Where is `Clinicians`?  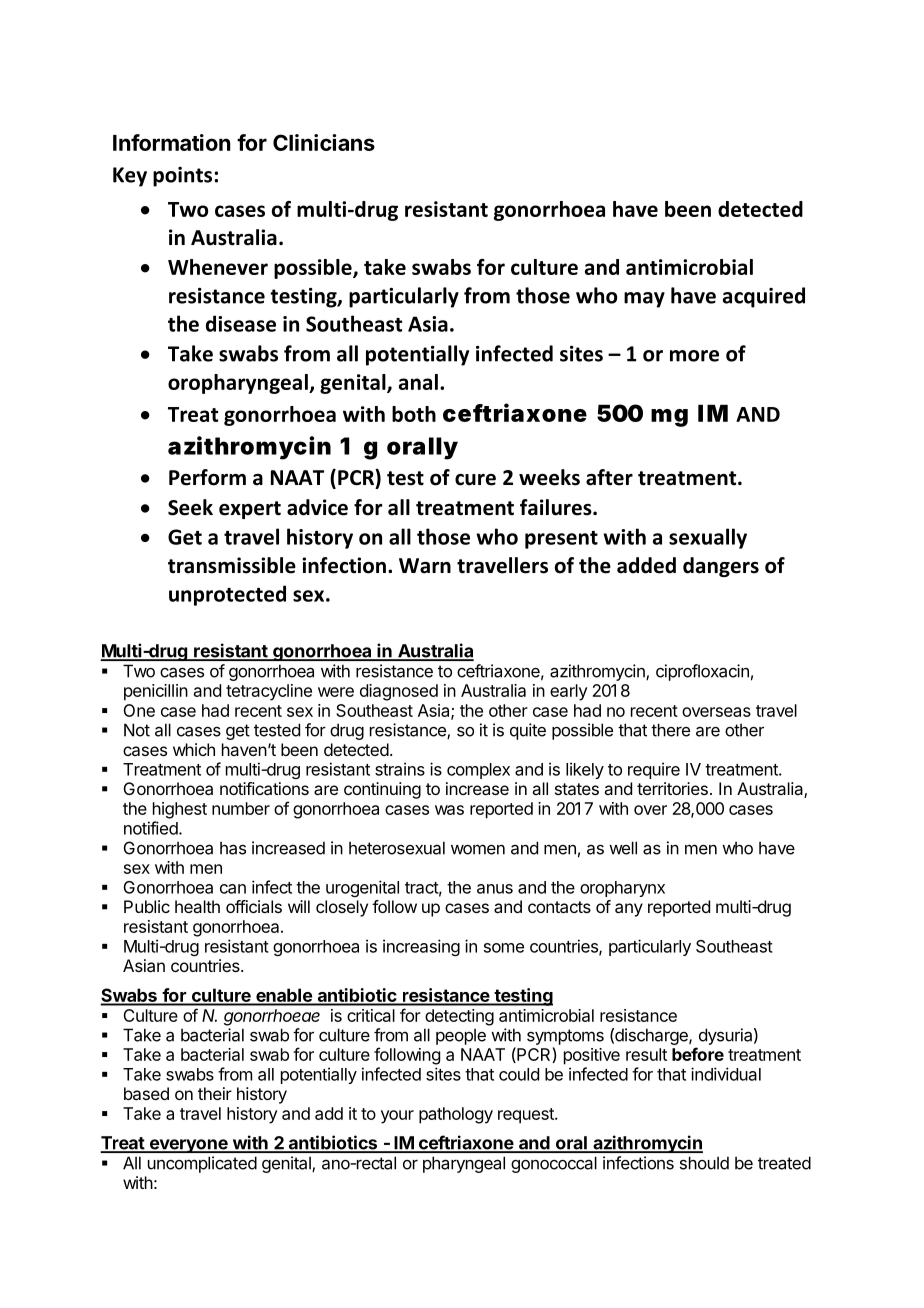 Clinicians is located at coordinates (324, 142).
